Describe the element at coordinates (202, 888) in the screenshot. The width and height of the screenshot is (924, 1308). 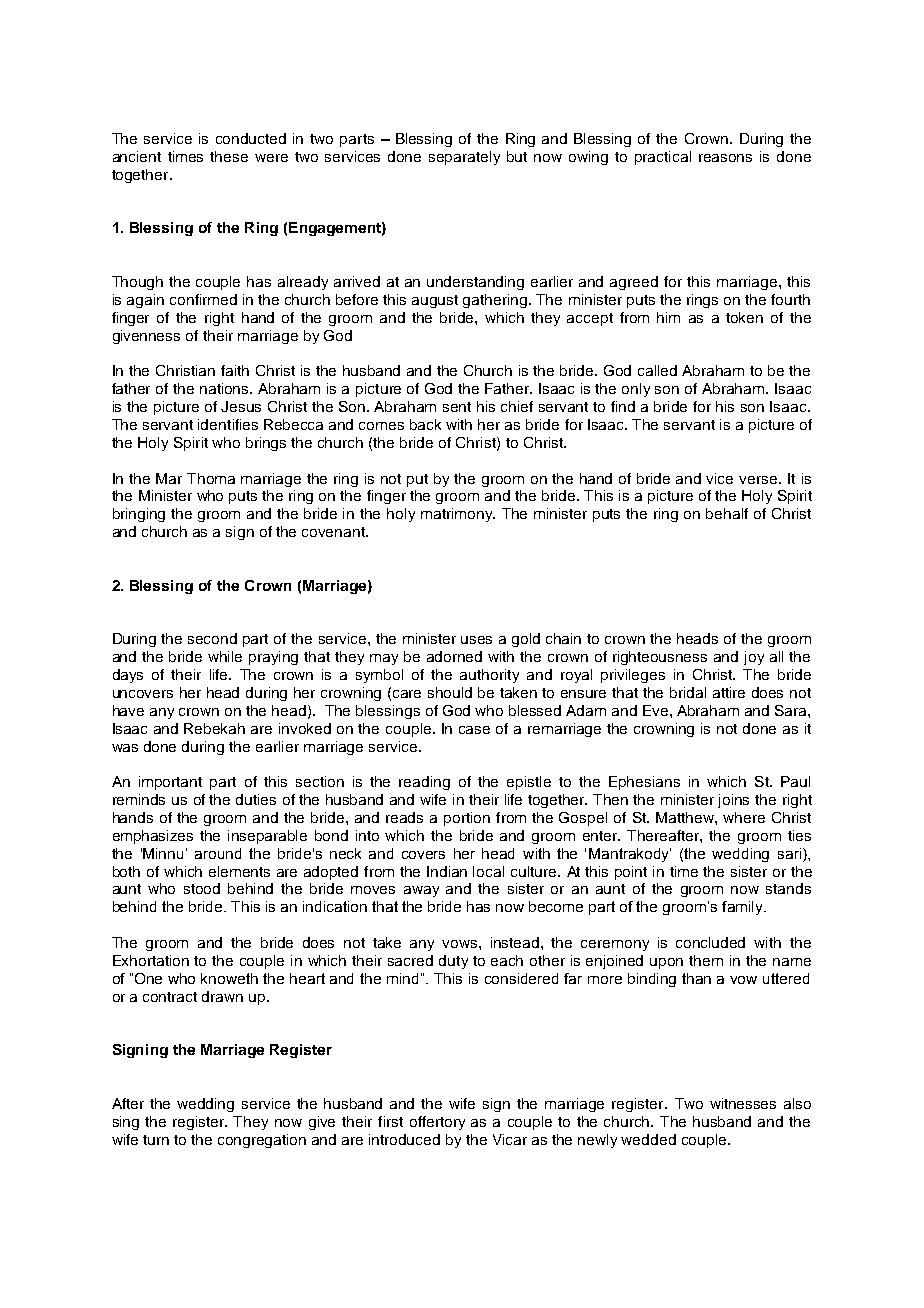
I see `stood` at that location.
